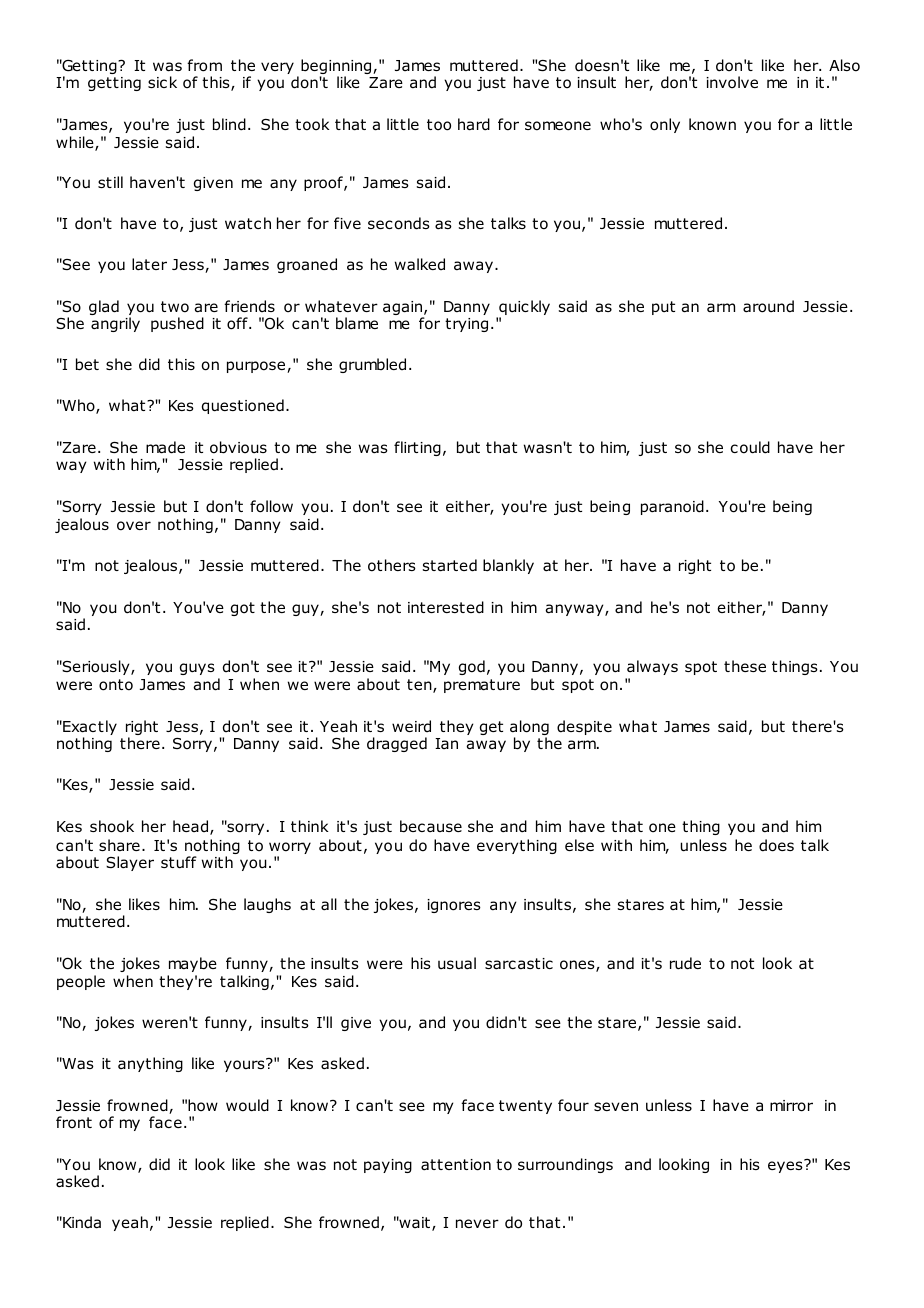 Image resolution: width=924 pixels, height=1308 pixels. I want to click on sick, so click(162, 82).
